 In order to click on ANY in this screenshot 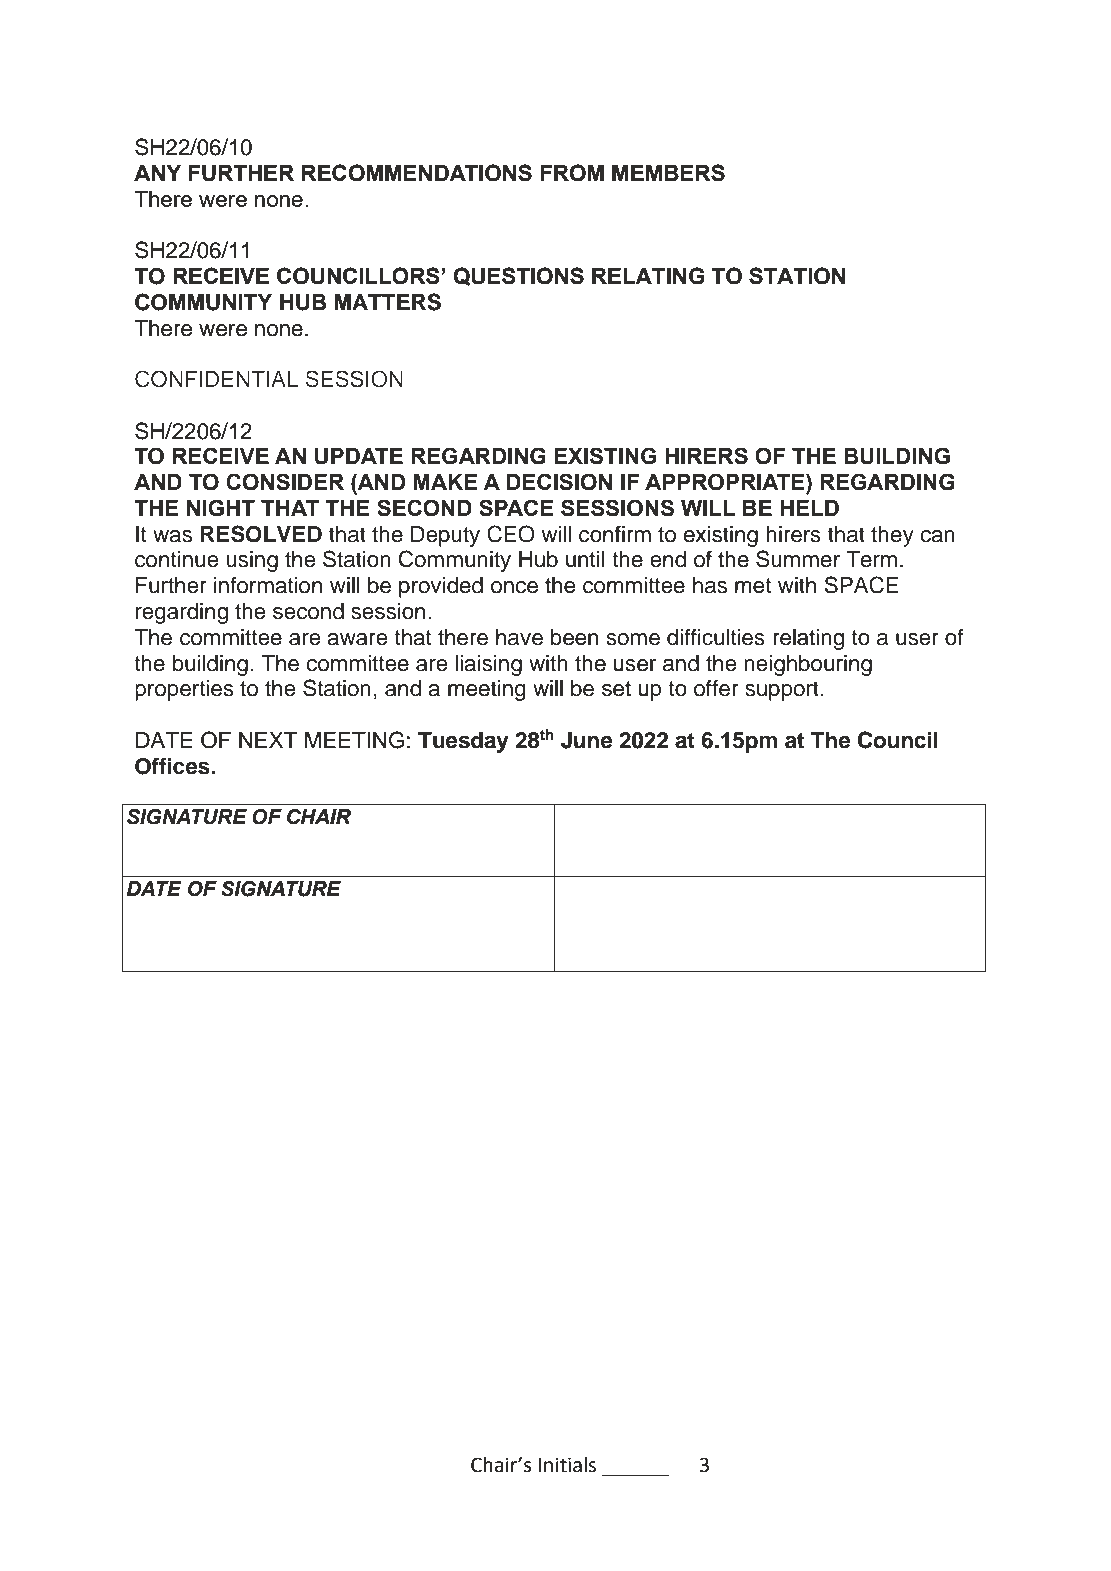, I will do `click(157, 173)`.
